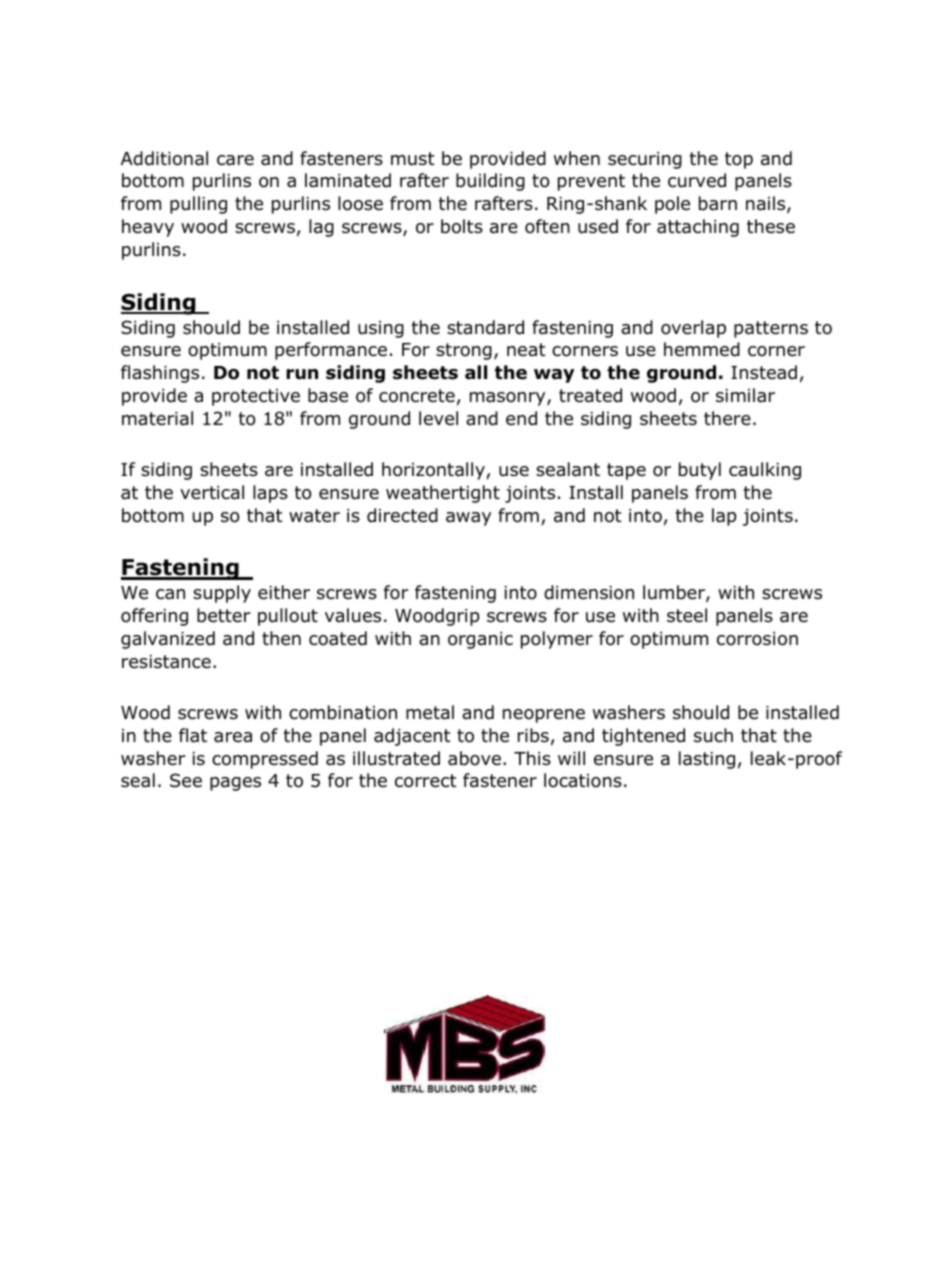  What do you see at coordinates (697, 180) in the document?
I see `curved` at bounding box center [697, 180].
